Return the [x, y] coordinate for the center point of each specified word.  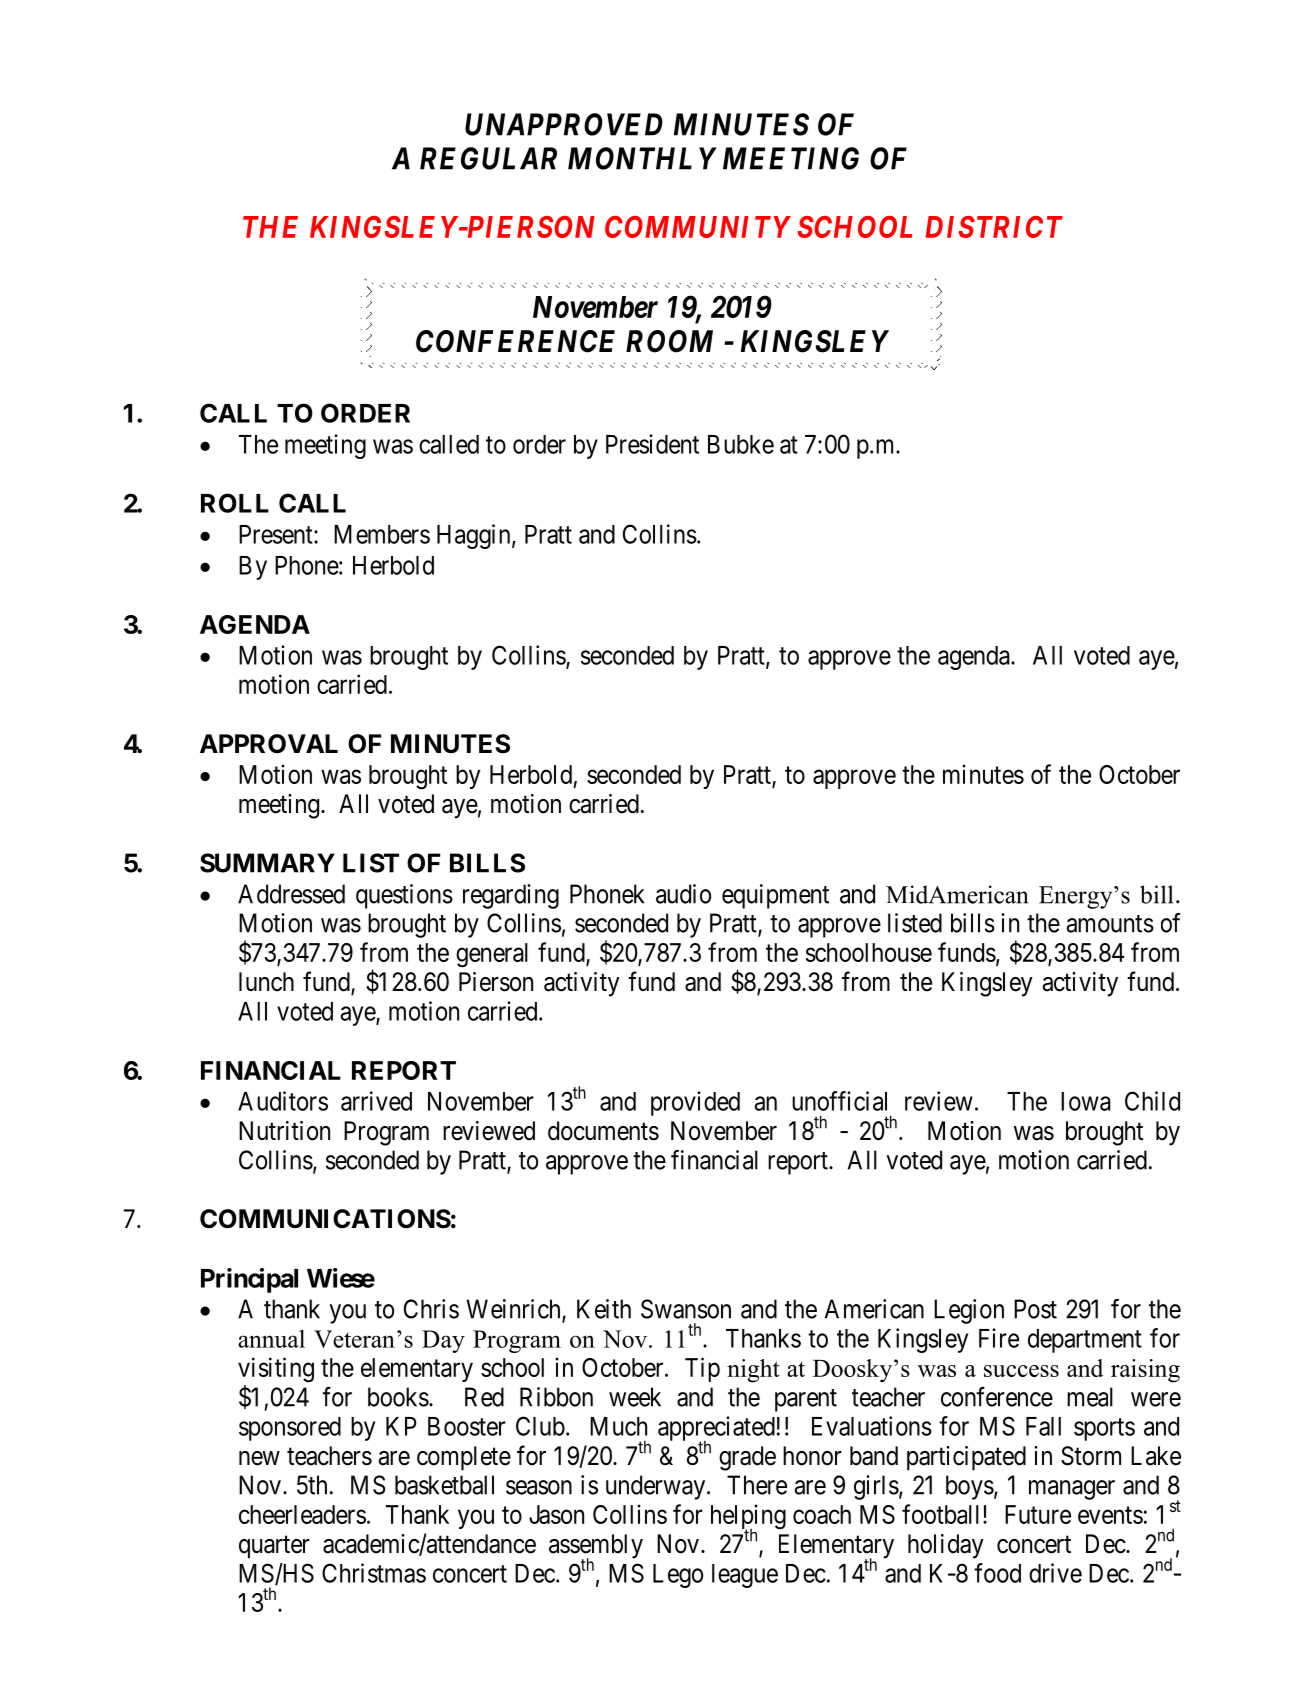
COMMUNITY [698, 227]
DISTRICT [994, 227]
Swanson [686, 1309]
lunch [266, 982]
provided [695, 1103]
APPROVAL [269, 744]
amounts [1110, 924]
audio [683, 894]
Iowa [1086, 1101]
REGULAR [488, 158]
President [652, 444]
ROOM [669, 341]
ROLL [235, 503]
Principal [249, 1280]
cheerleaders [302, 1514]
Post [1035, 1309]
